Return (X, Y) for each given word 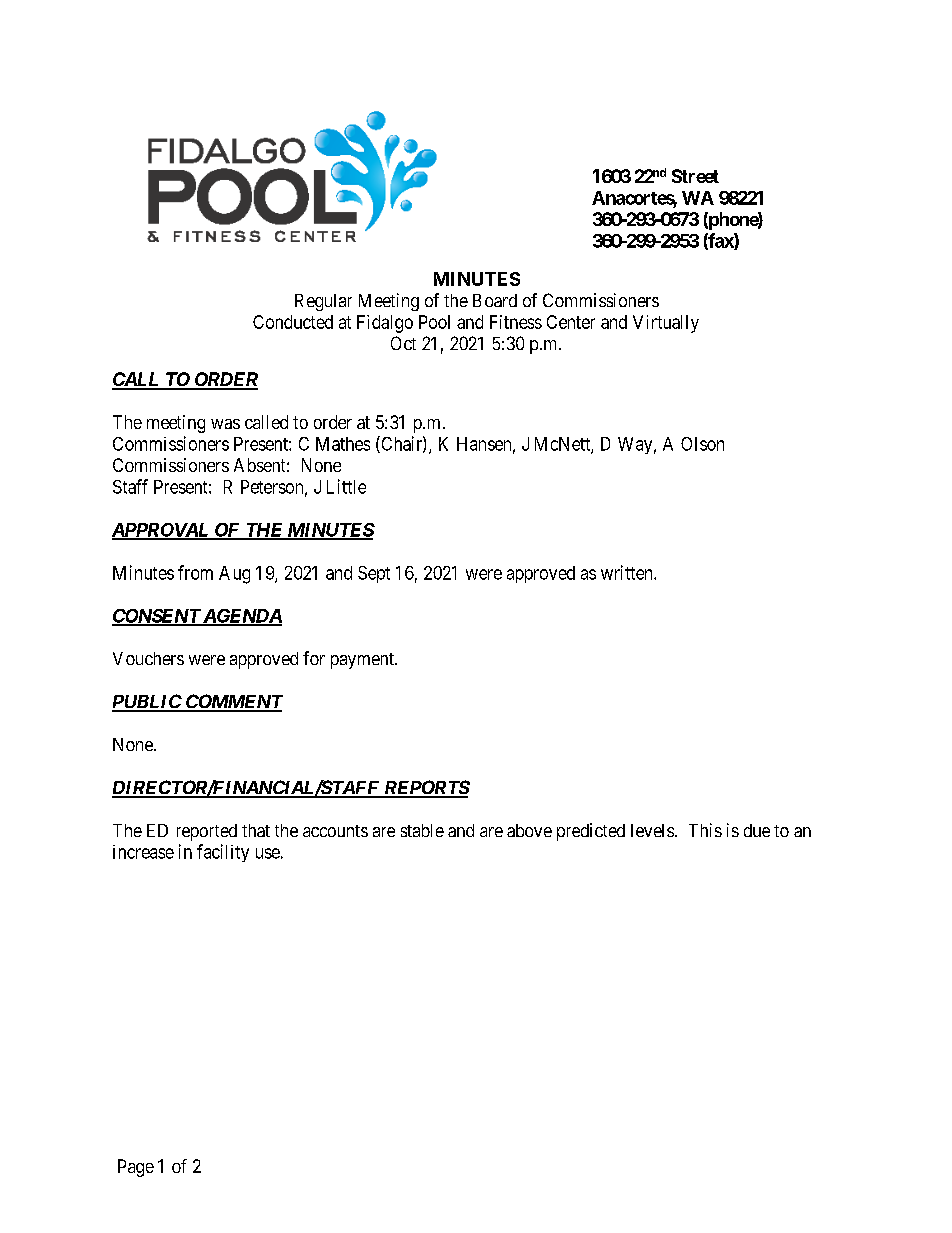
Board (495, 300)
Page (136, 1168)
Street (695, 176)
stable (422, 830)
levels (652, 830)
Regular (323, 302)
